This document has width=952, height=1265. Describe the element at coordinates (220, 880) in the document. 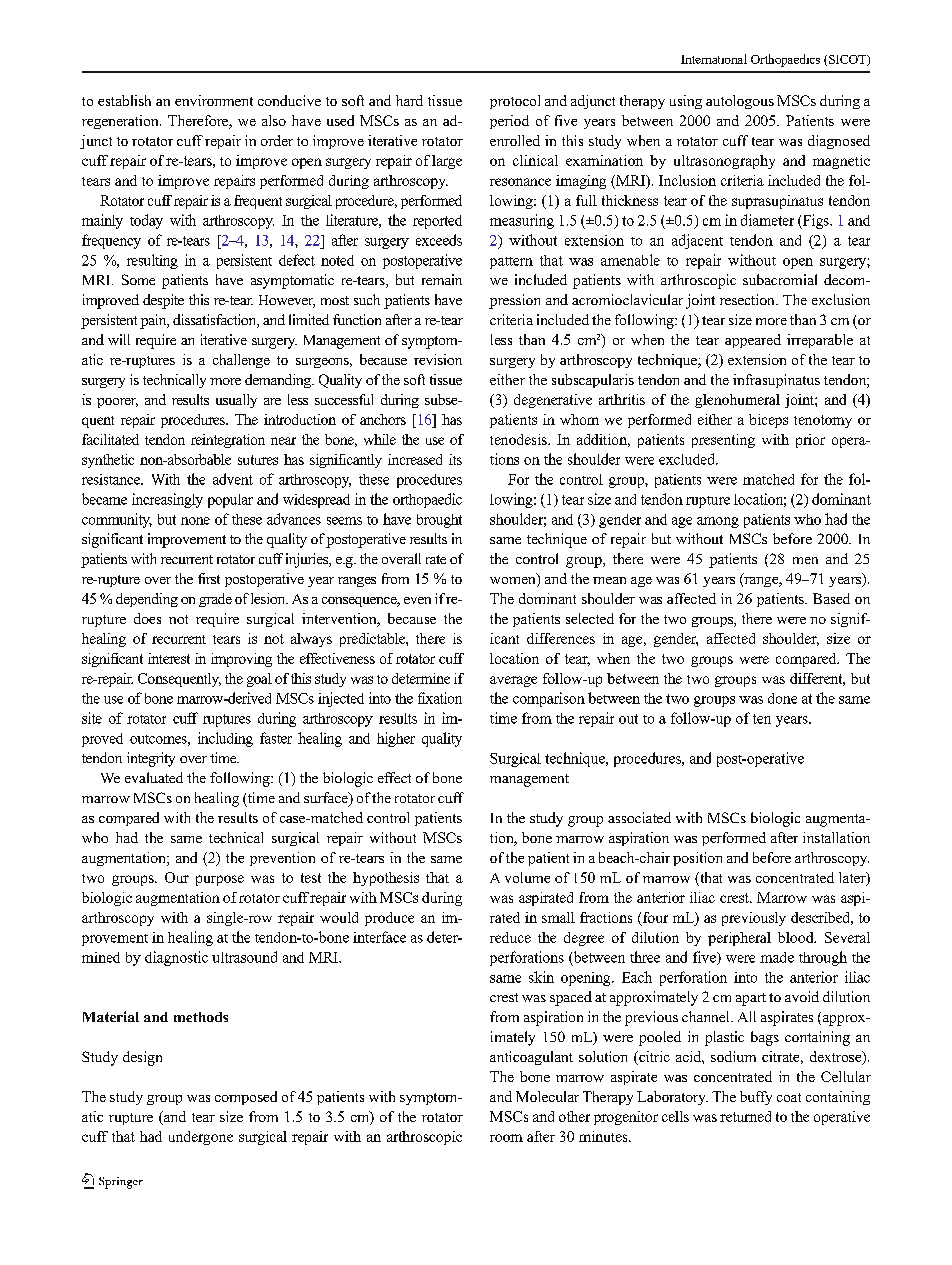

I see `purpose` at that location.
